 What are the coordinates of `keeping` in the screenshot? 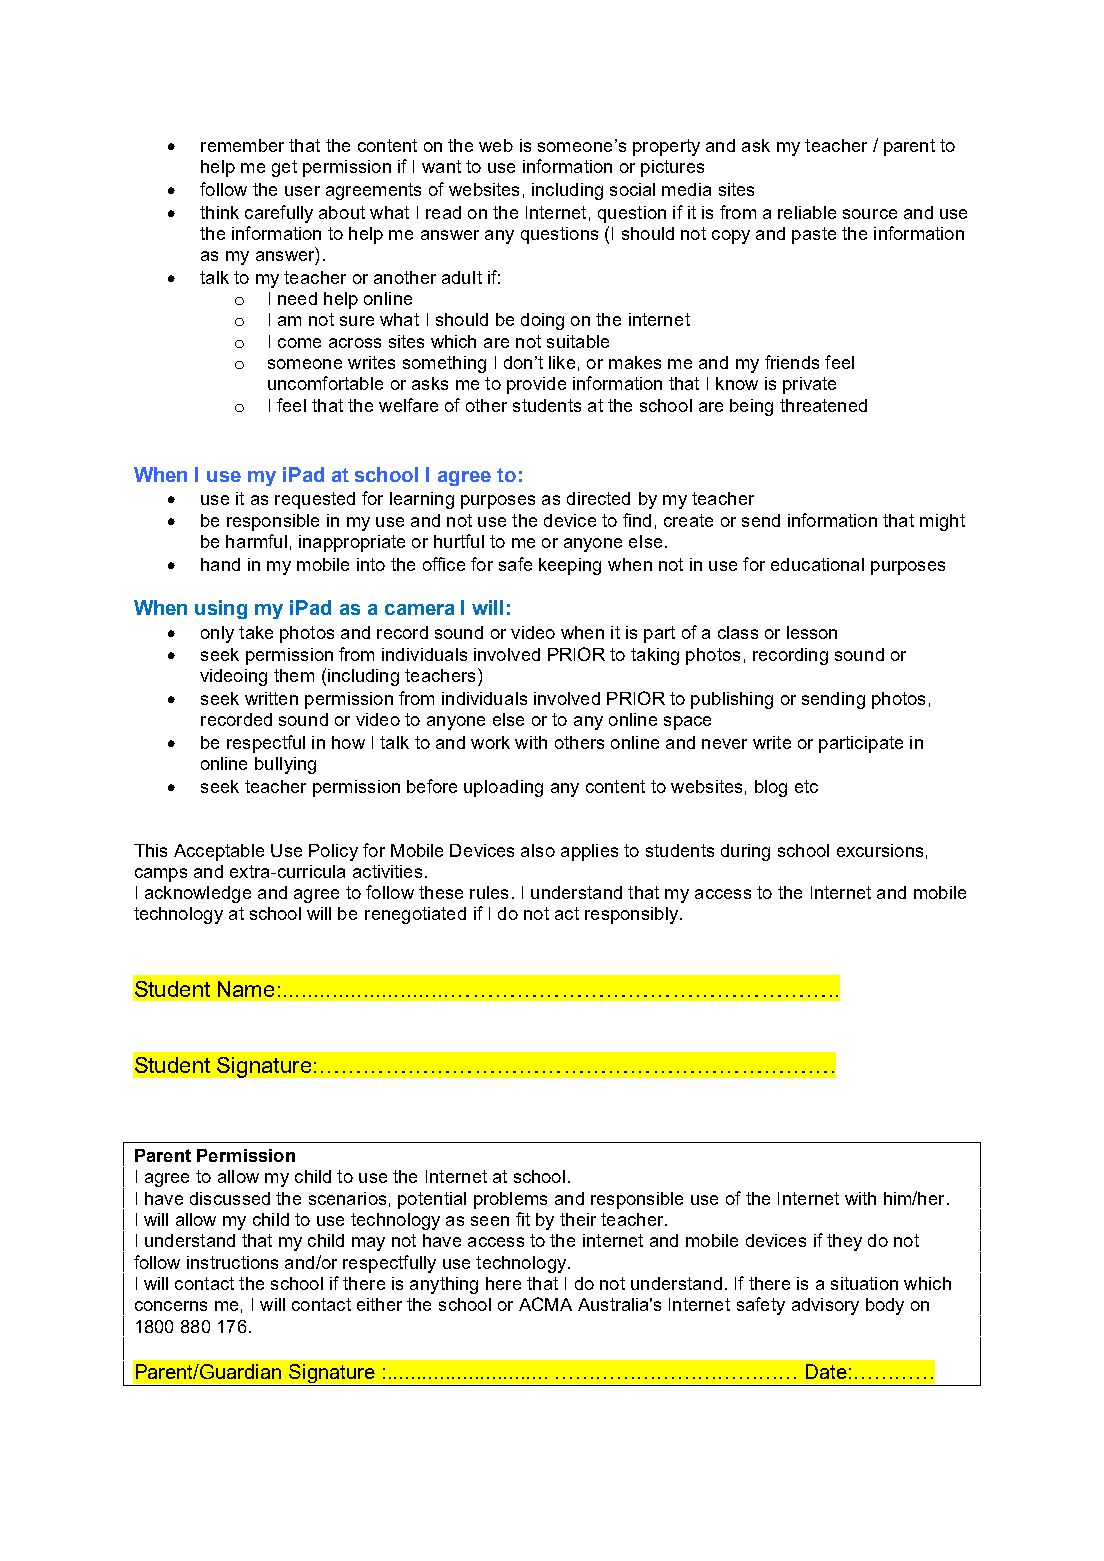 It's located at (570, 566).
